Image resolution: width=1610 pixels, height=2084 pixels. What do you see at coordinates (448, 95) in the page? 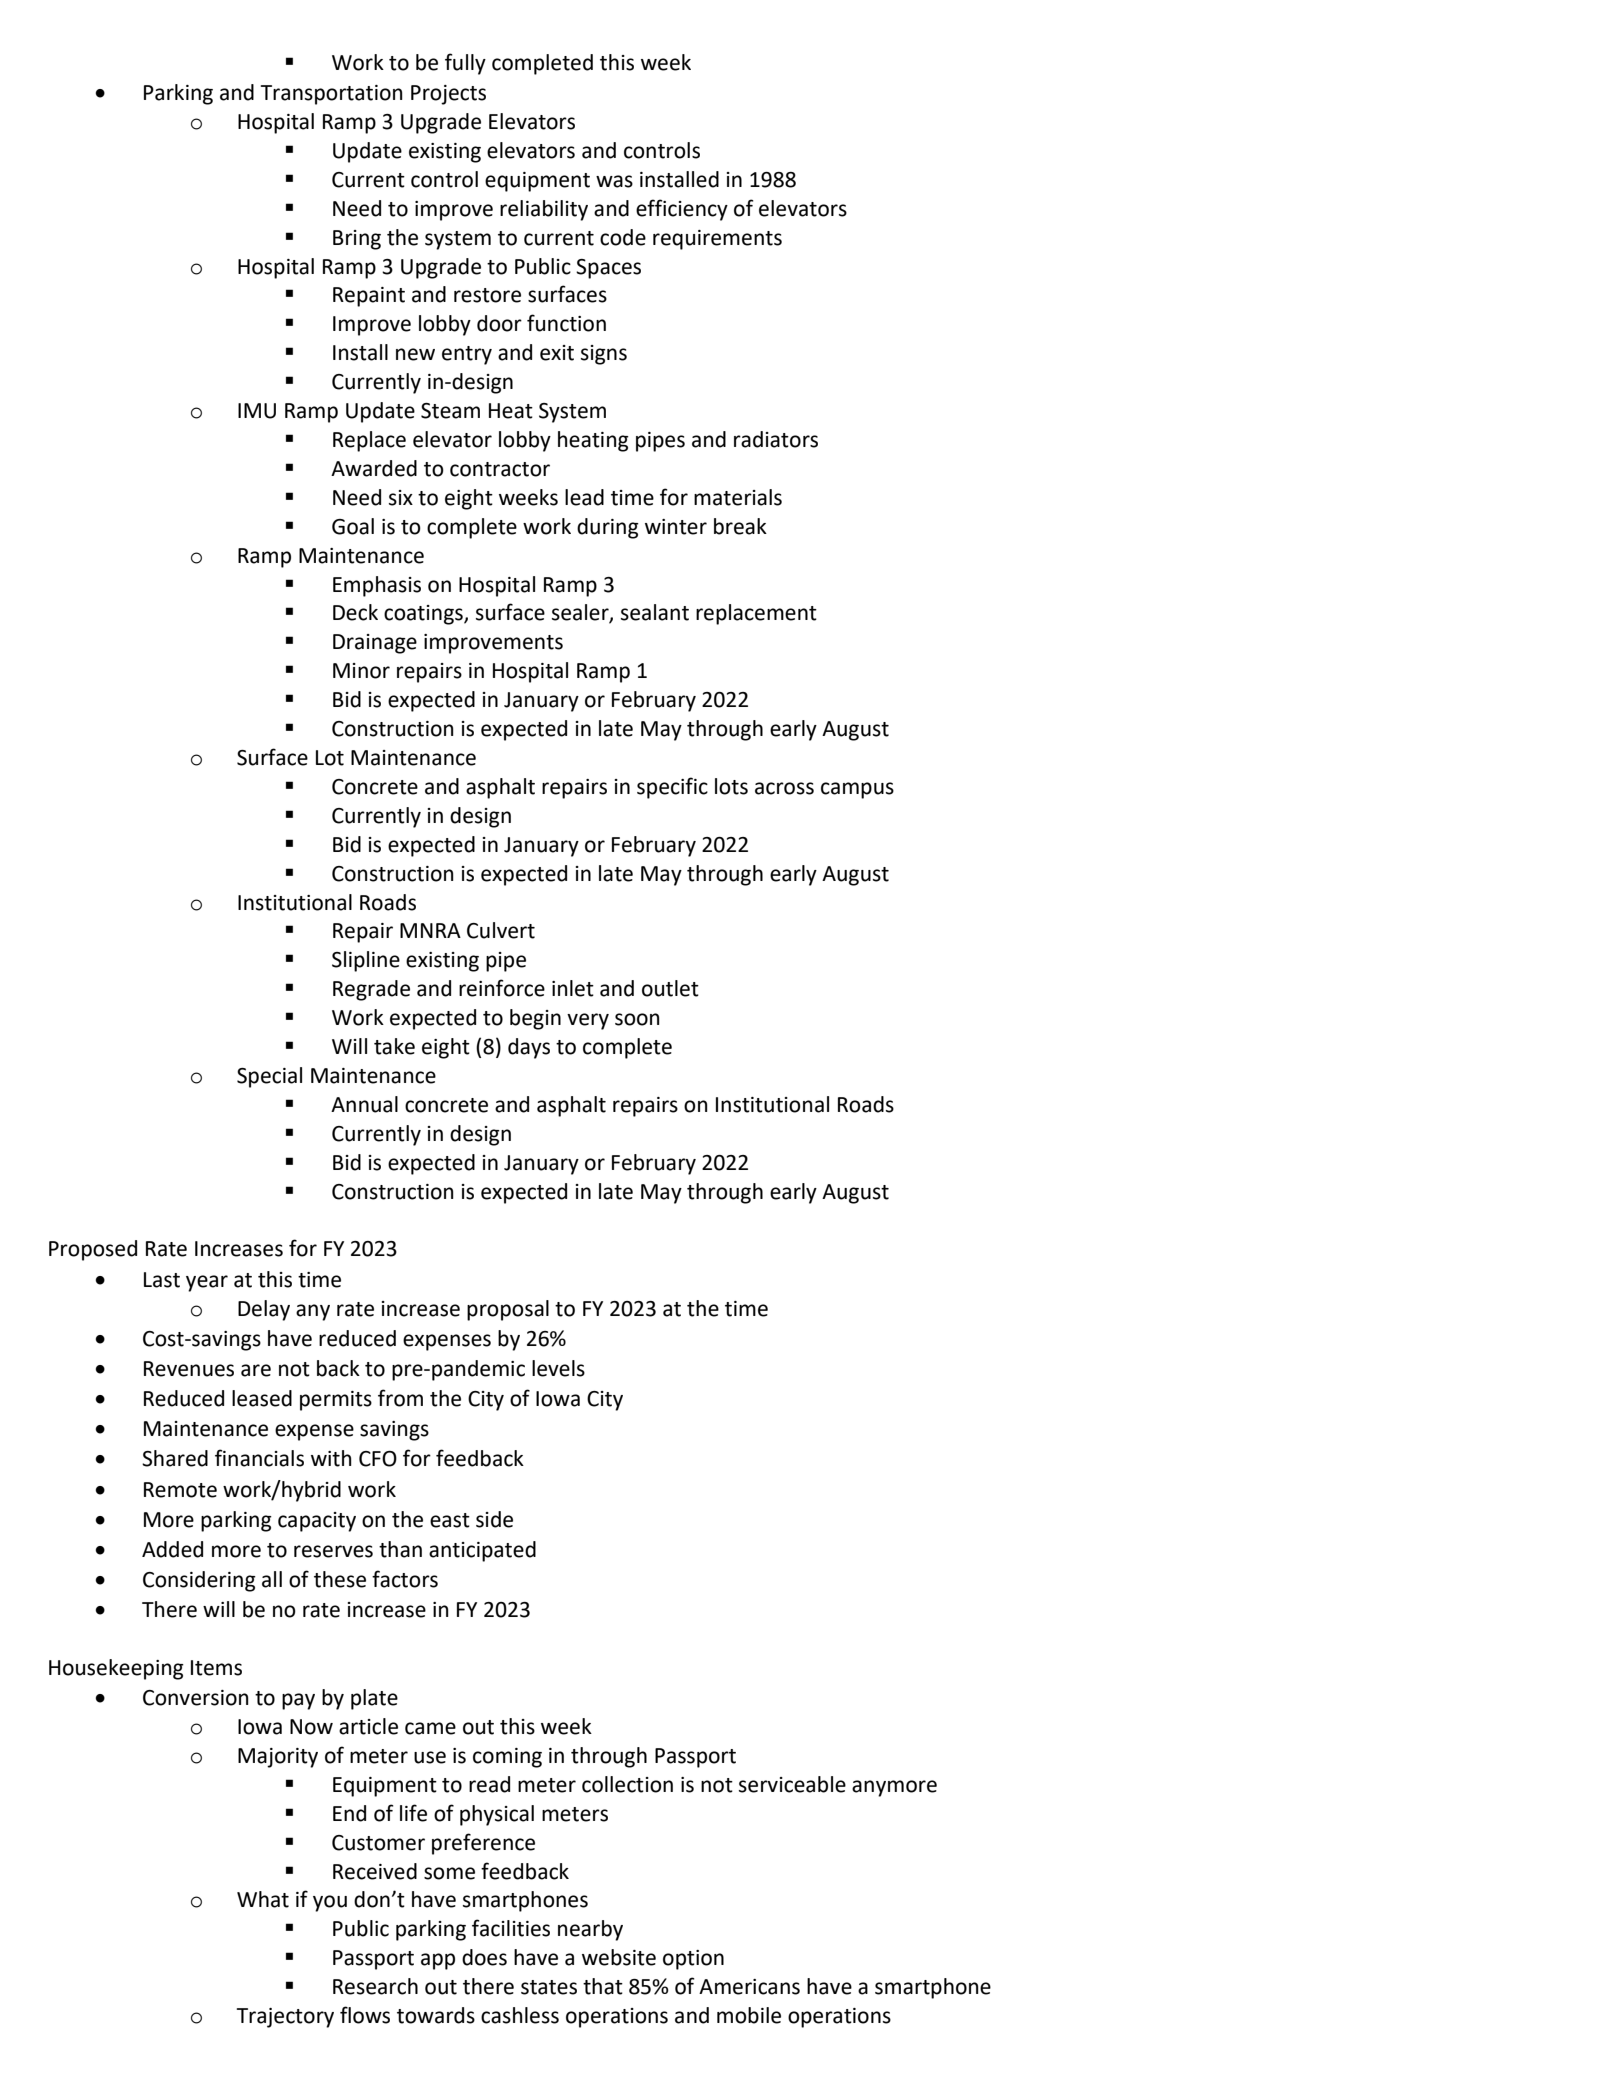
I see `Projects` at bounding box center [448, 95].
